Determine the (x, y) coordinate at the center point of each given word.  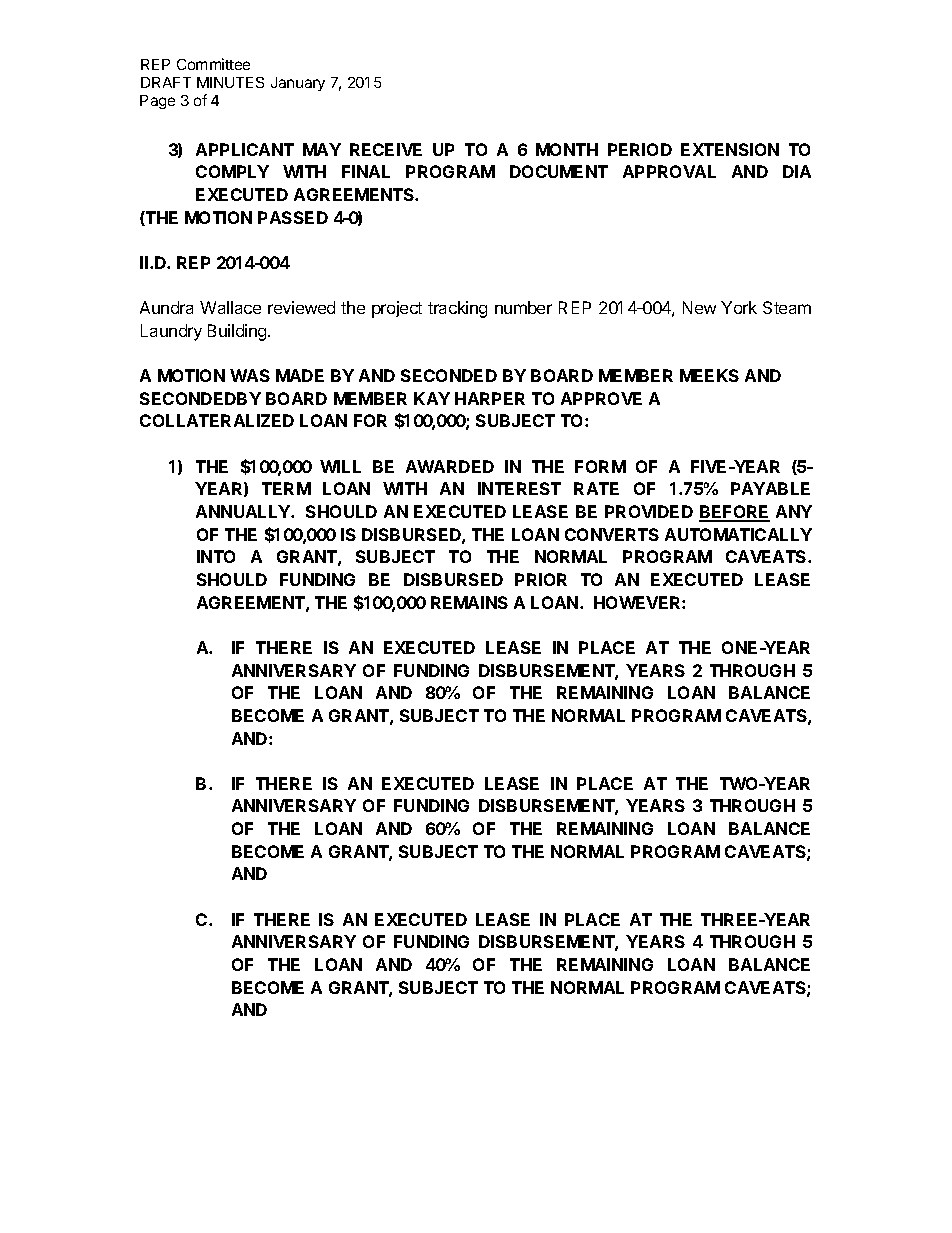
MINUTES (230, 82)
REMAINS (469, 602)
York (739, 307)
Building (238, 332)
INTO (216, 556)
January (298, 84)
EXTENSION (730, 149)
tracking (457, 309)
